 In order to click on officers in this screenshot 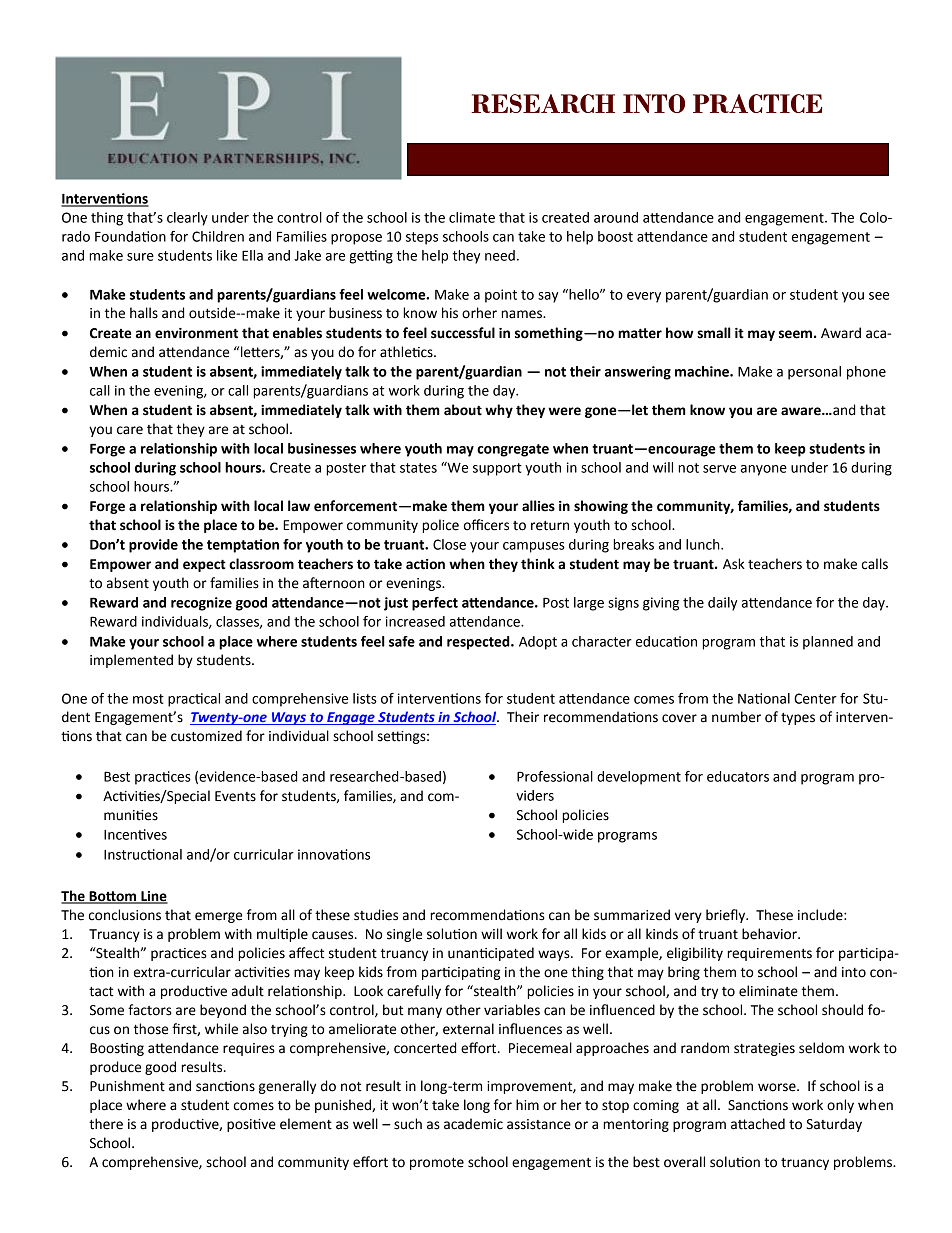, I will do `click(486, 525)`.
